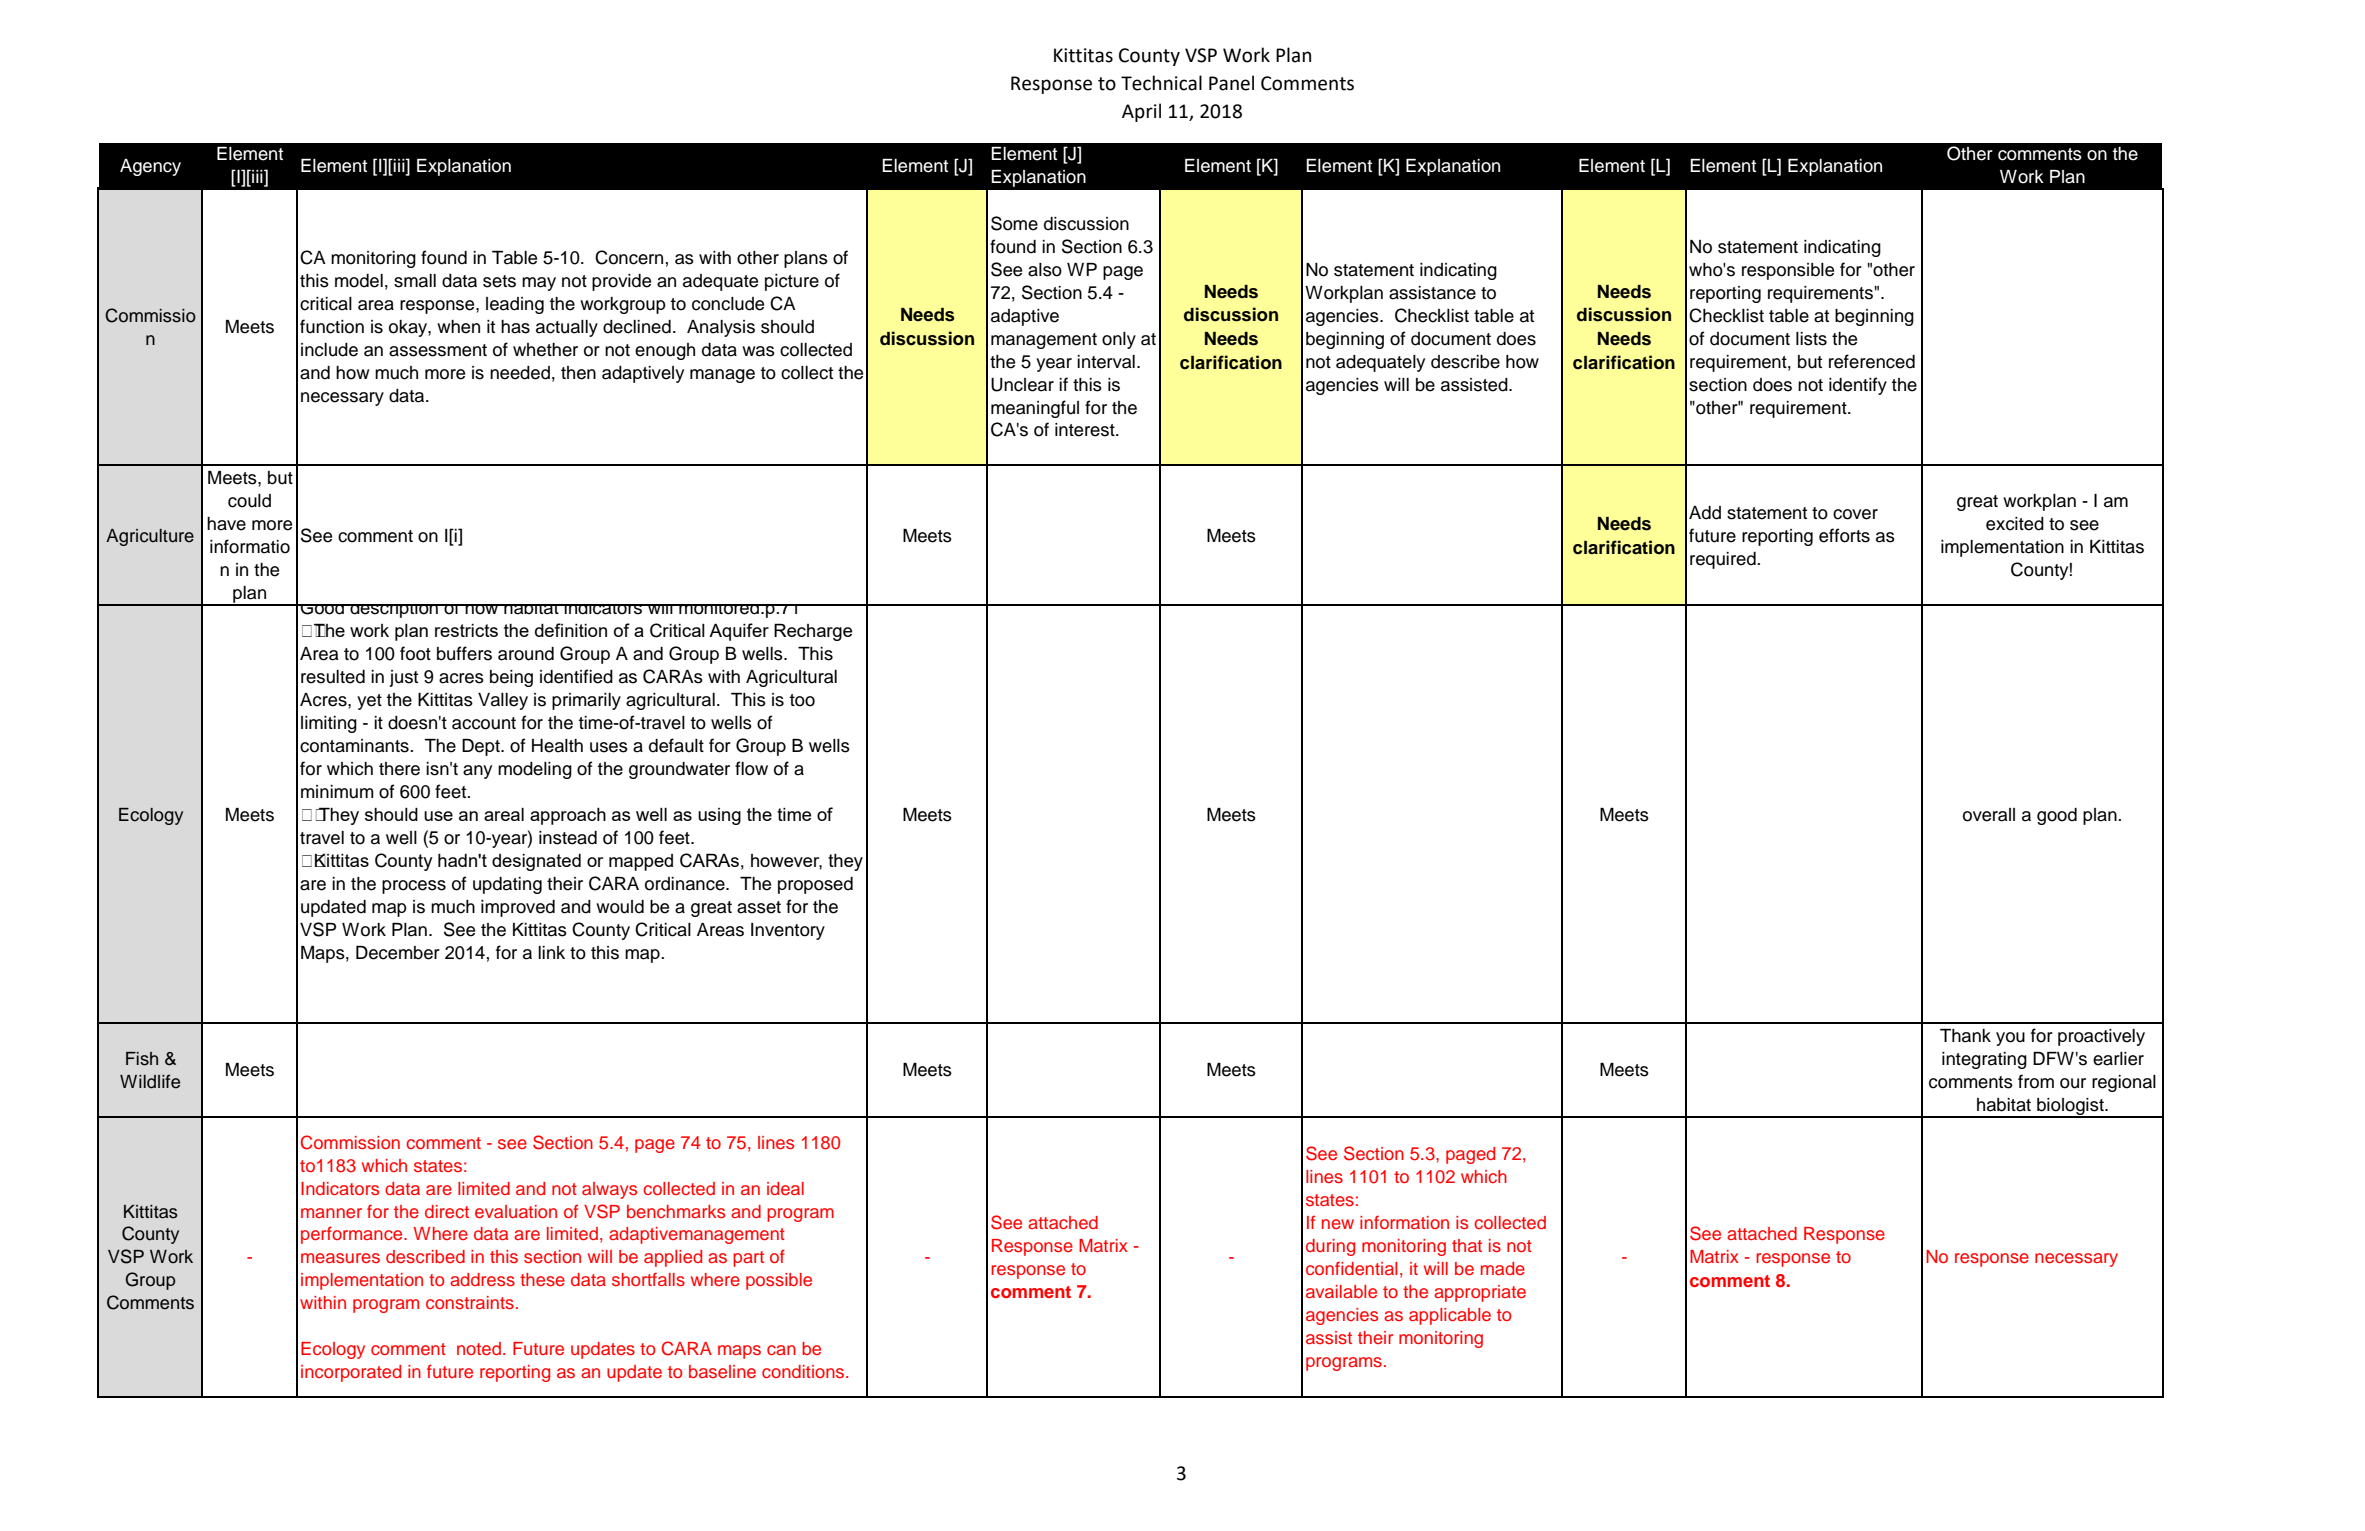 Image resolution: width=2365 pixels, height=1531 pixels. Describe the element at coordinates (1141, 112) in the image. I see `April` at that location.
